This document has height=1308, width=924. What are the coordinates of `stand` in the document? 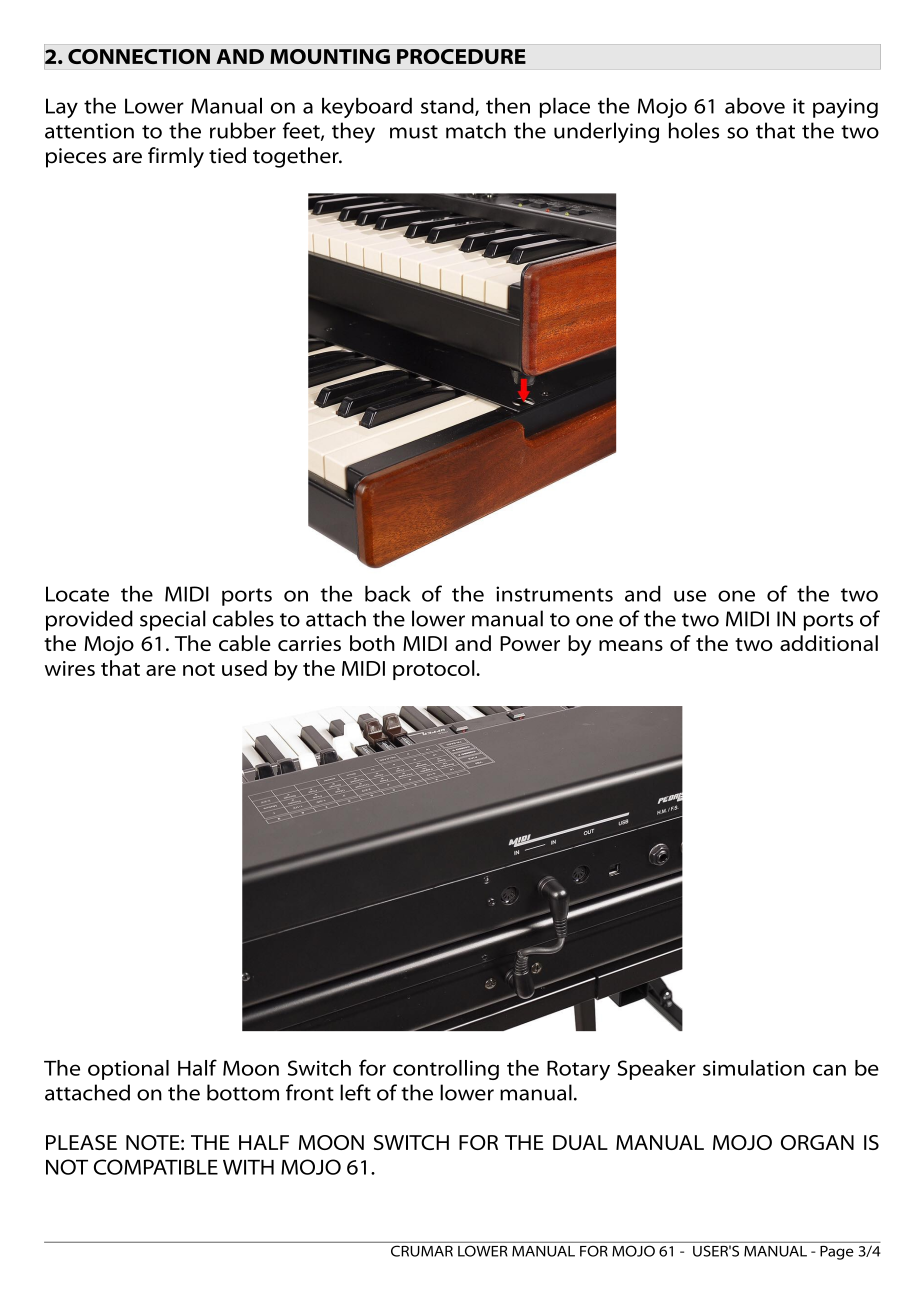 It's located at (448, 106).
